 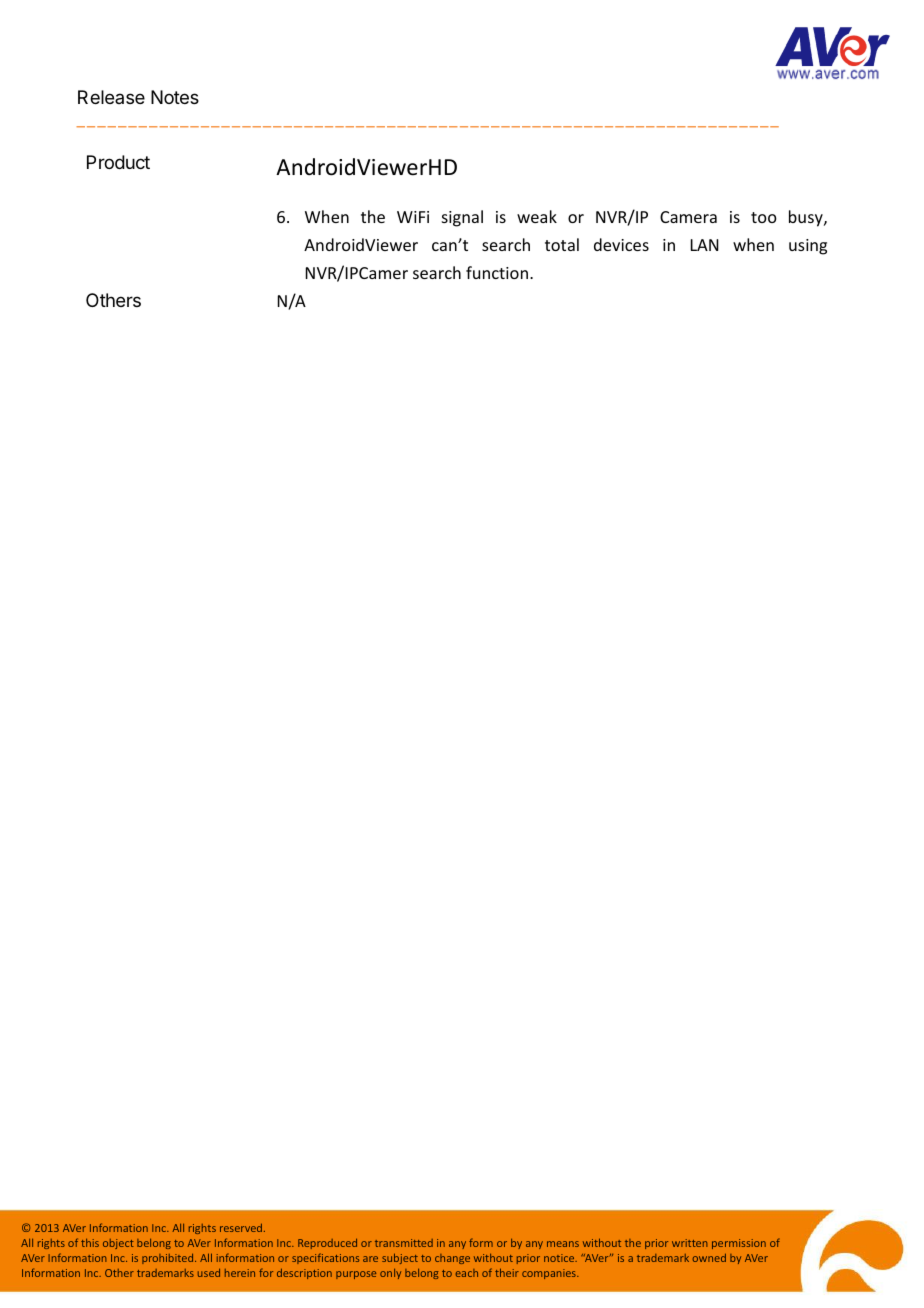 I want to click on total, so click(x=562, y=244).
